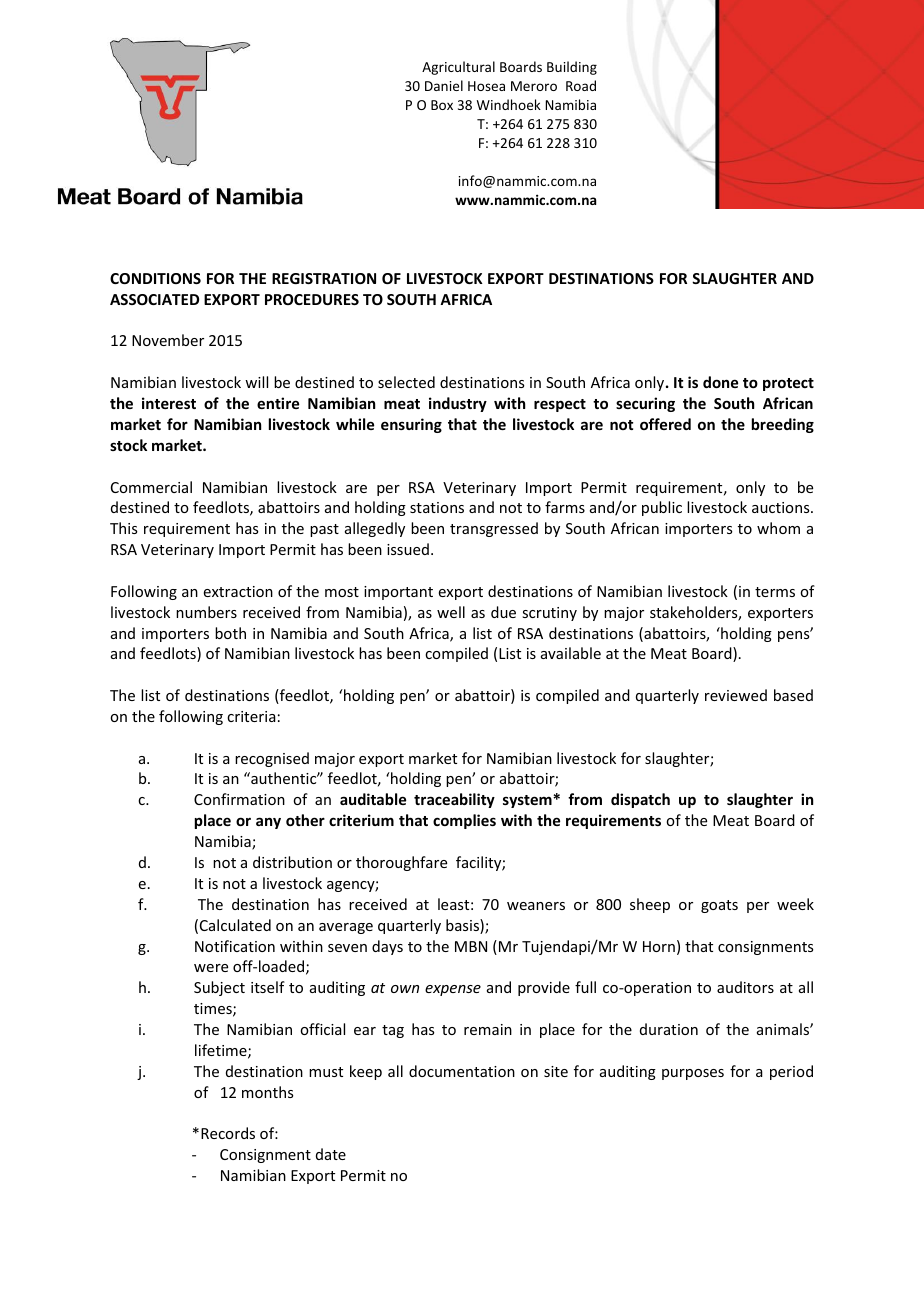 The image size is (924, 1308). Describe the element at coordinates (462, 1071) in the screenshot. I see `documentation` at that location.
